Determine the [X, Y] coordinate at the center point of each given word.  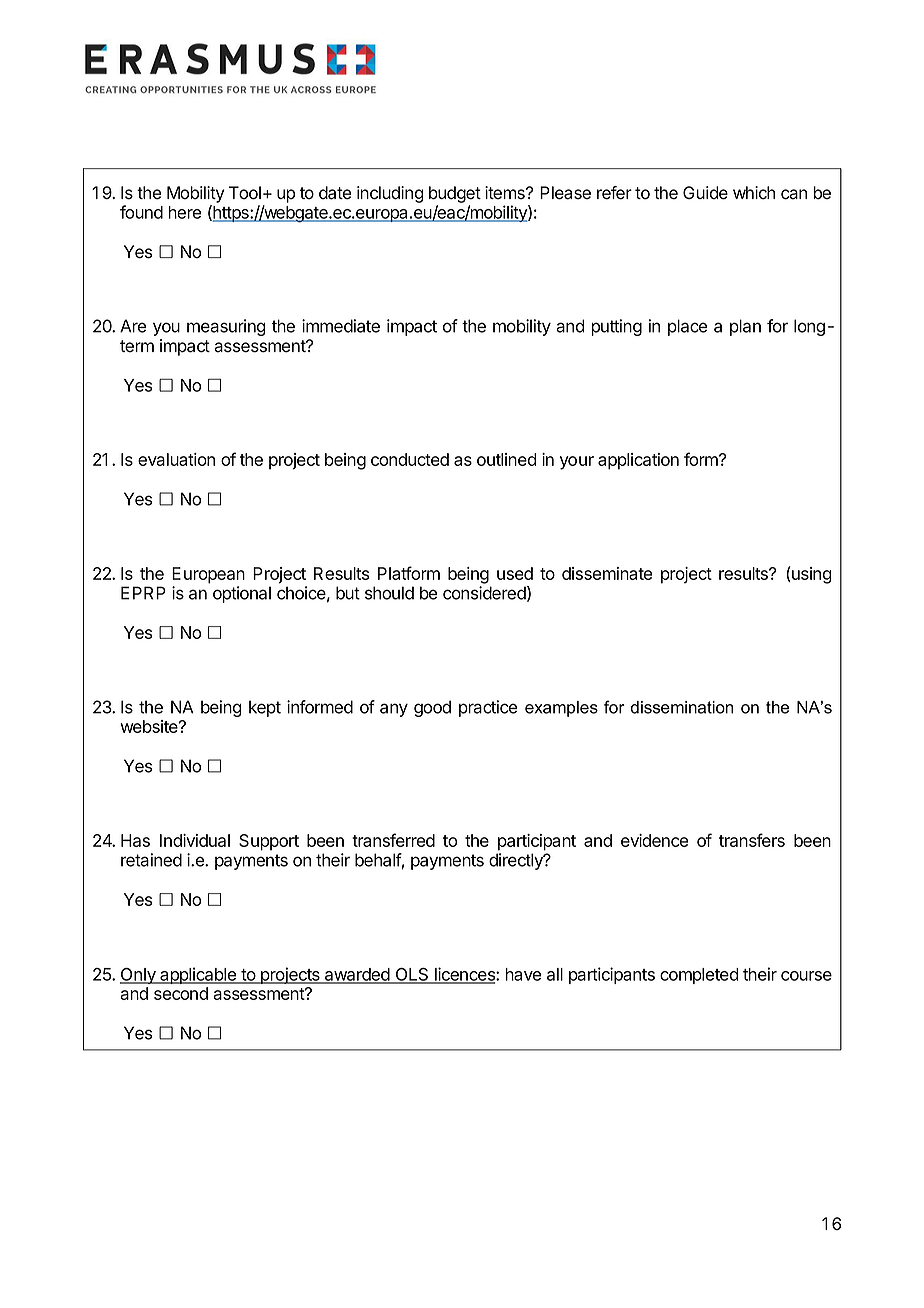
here [184, 212]
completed [699, 976]
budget [455, 194]
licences [464, 975]
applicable [198, 975]
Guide [705, 193]
